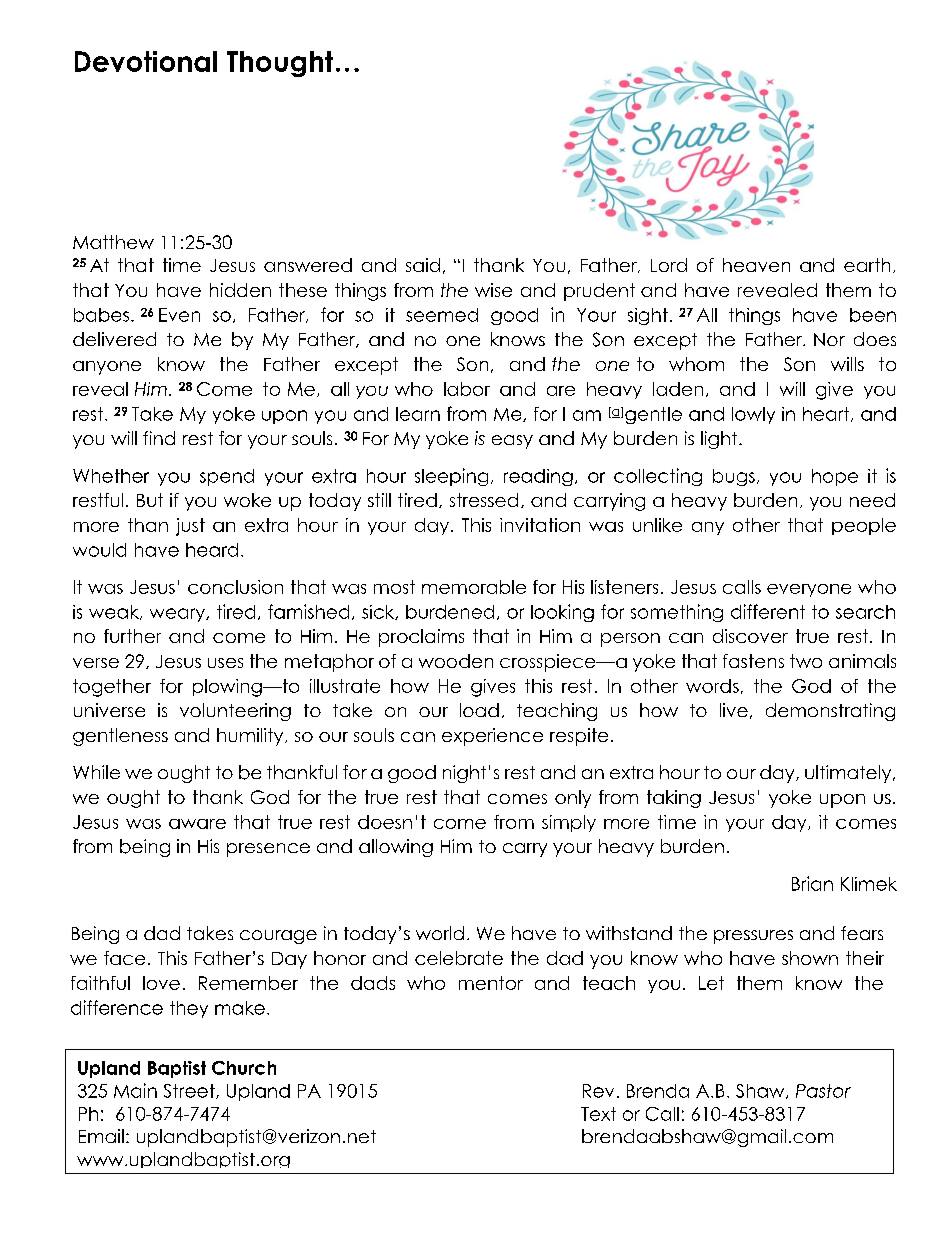 This screenshot has width=952, height=1233. I want to click on been, so click(873, 315).
